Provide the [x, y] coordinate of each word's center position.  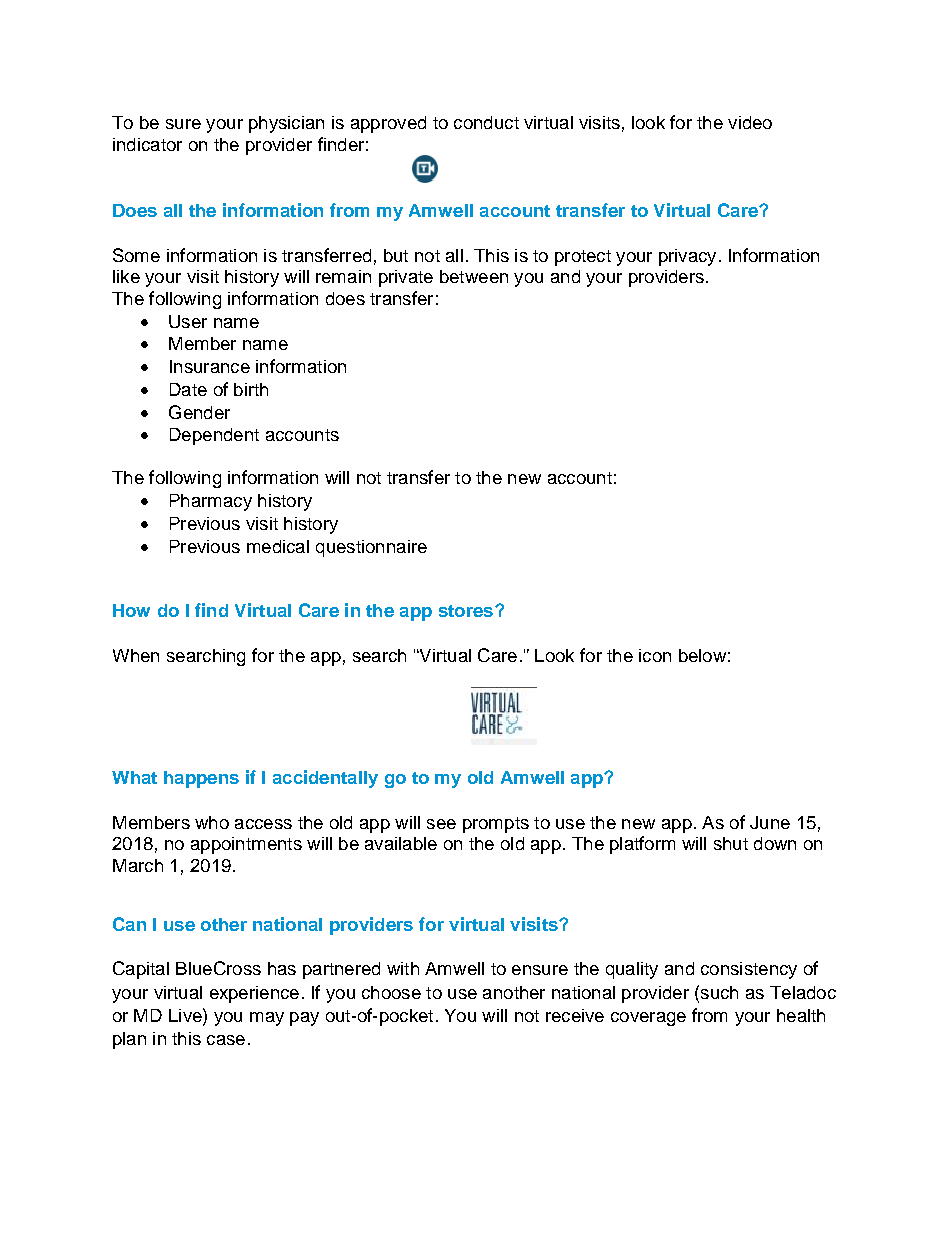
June [770, 822]
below [702, 655]
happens [201, 779]
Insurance [210, 366]
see [441, 824]
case [226, 1040]
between [474, 276]
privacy [687, 257]
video [750, 122]
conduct [486, 122]
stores [466, 611]
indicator [147, 144]
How [131, 610]
